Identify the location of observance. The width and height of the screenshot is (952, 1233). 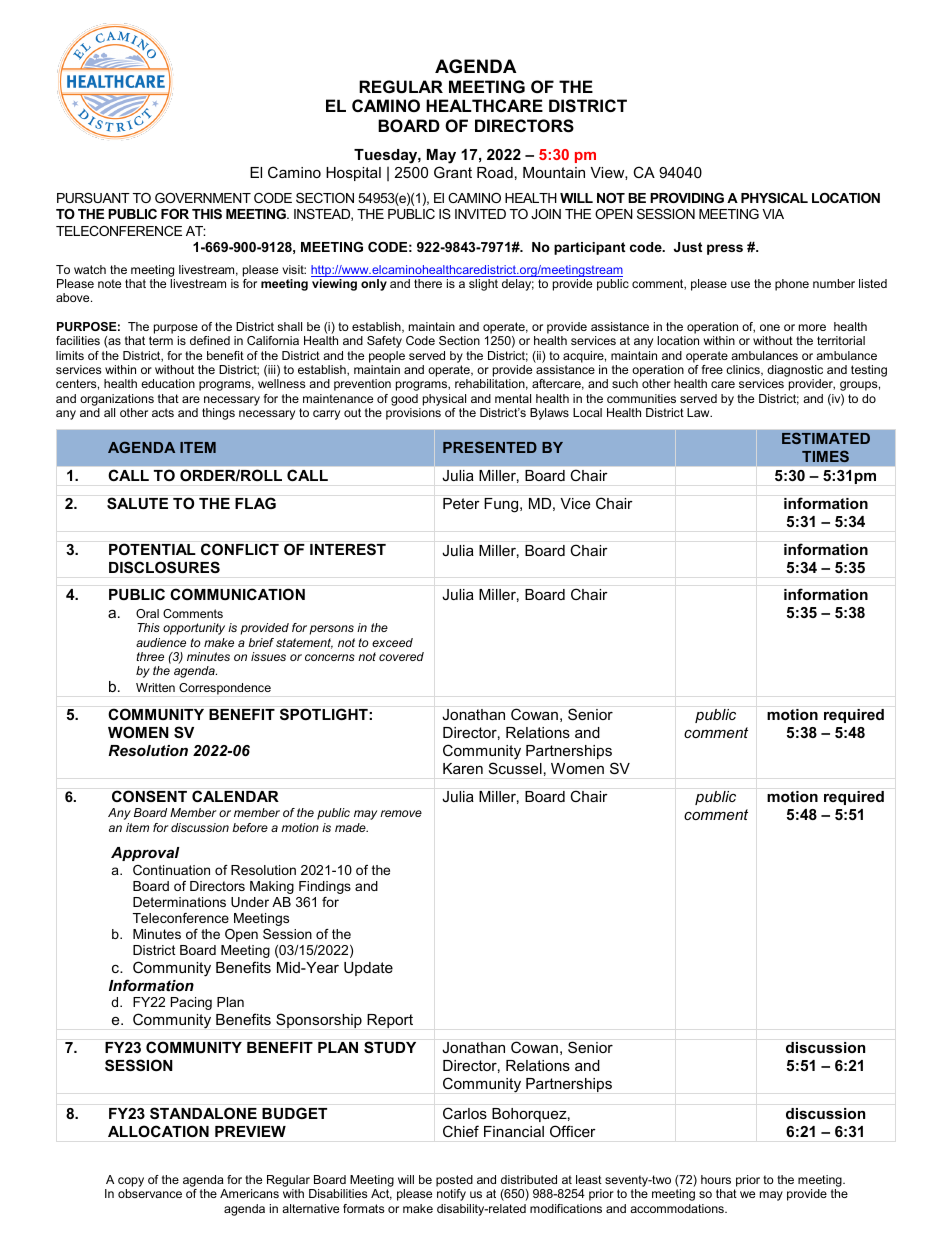
(150, 1193).
